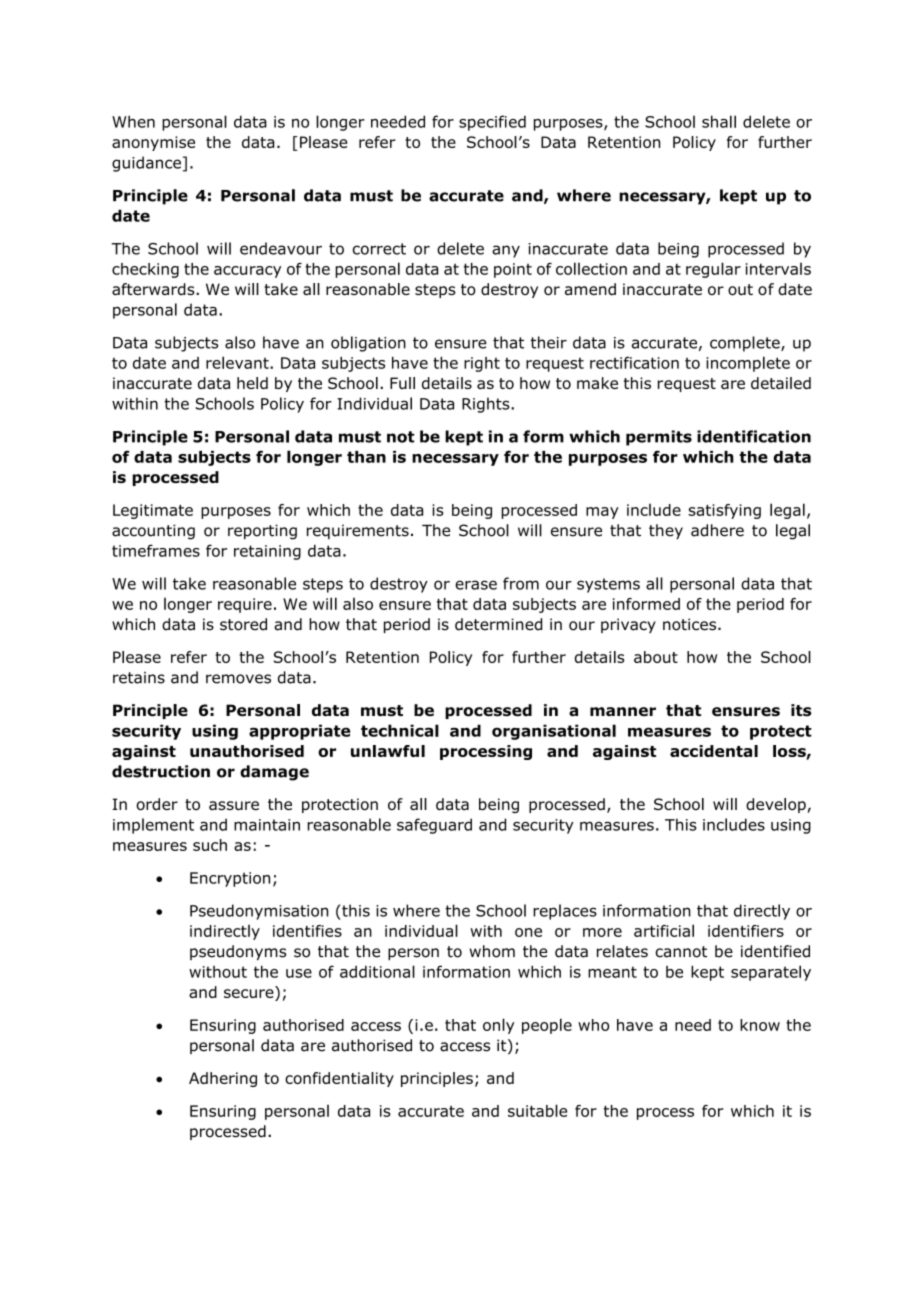  I want to click on guidance, so click(146, 164).
